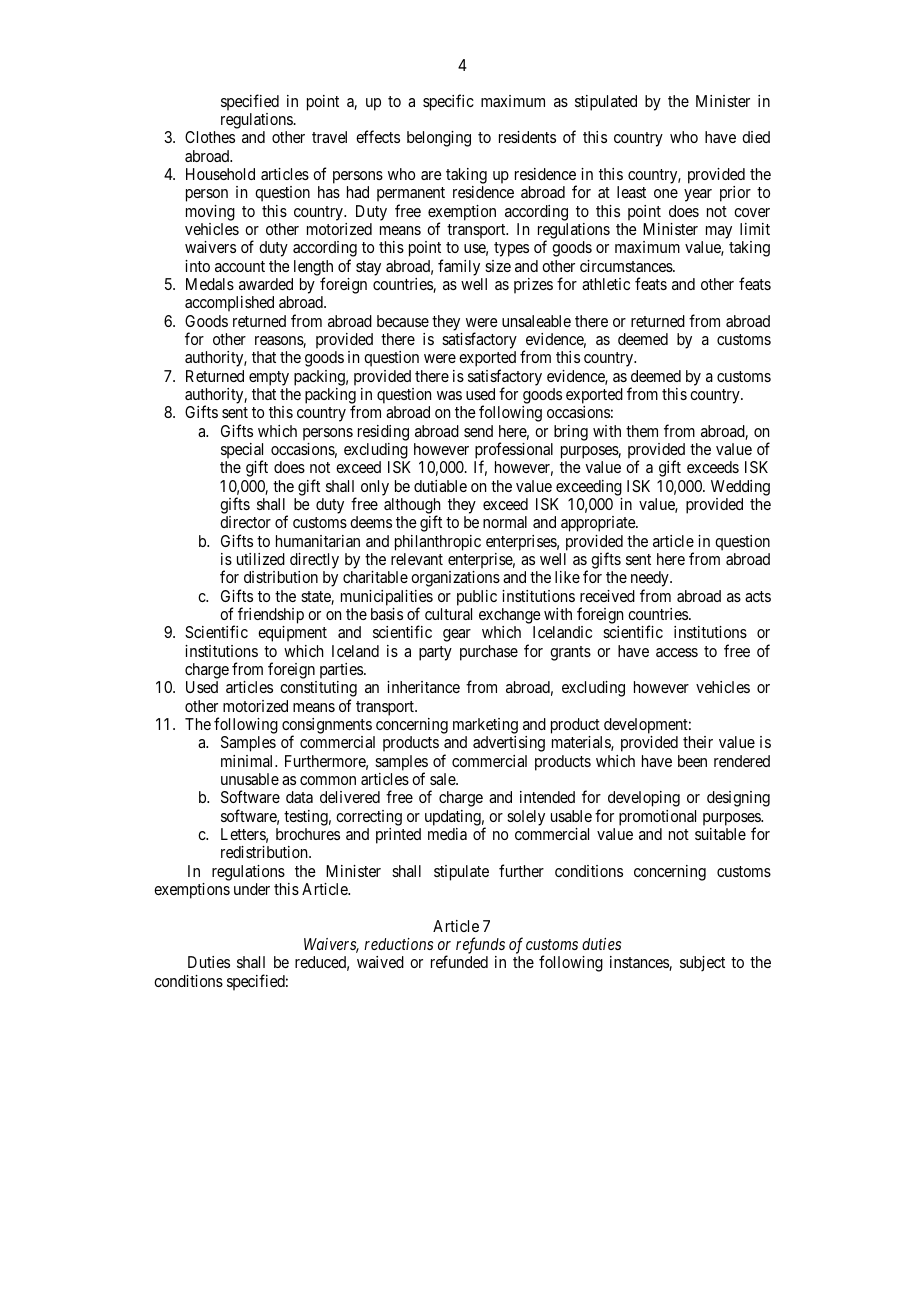 The height and width of the screenshot is (1308, 924). What do you see at coordinates (485, 726) in the screenshot?
I see `marketing` at bounding box center [485, 726].
